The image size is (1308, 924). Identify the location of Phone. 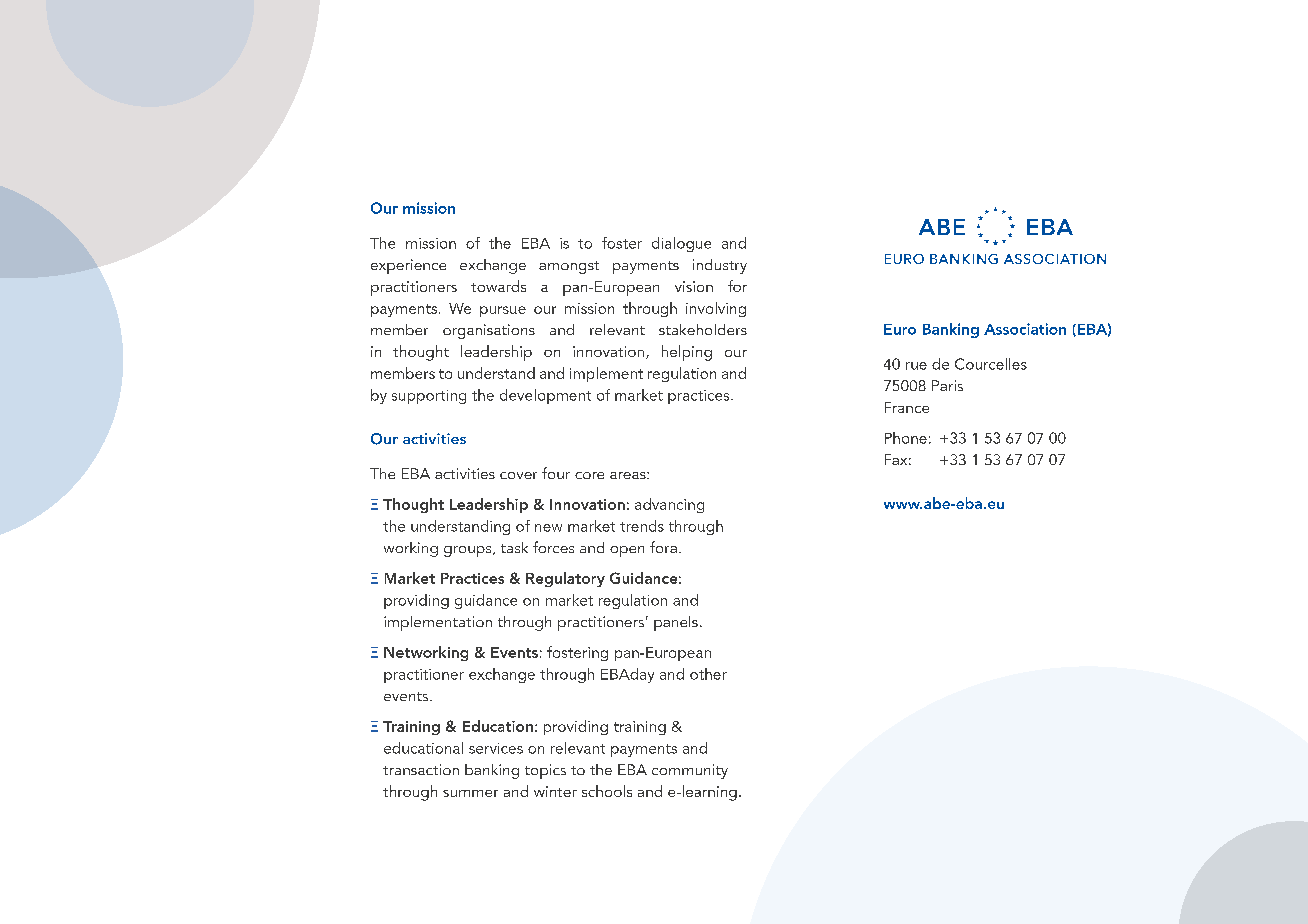
(906, 438).
